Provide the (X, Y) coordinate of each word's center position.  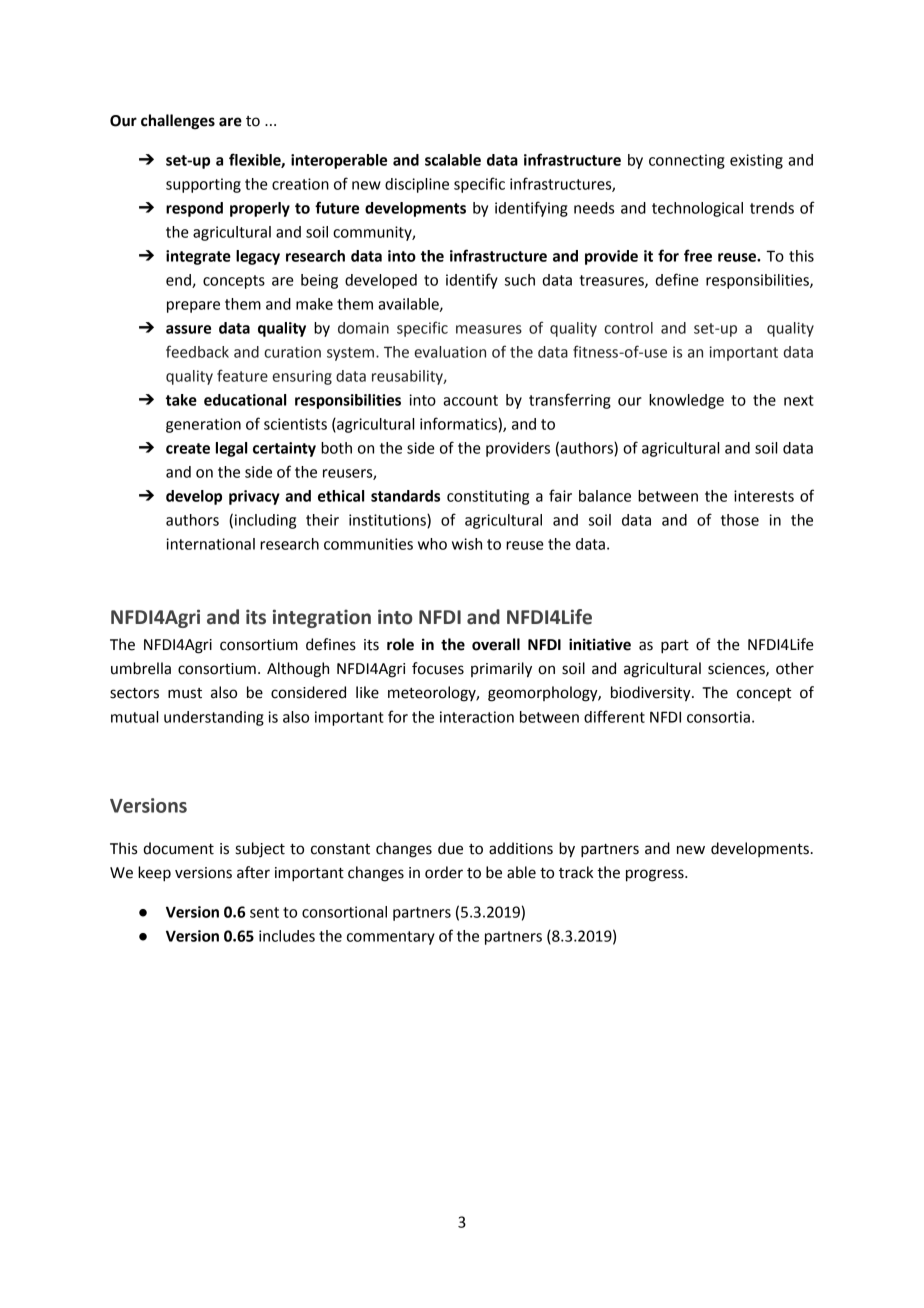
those (740, 520)
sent (264, 912)
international (210, 544)
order (444, 872)
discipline (417, 185)
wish (467, 544)
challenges (178, 122)
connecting (687, 161)
